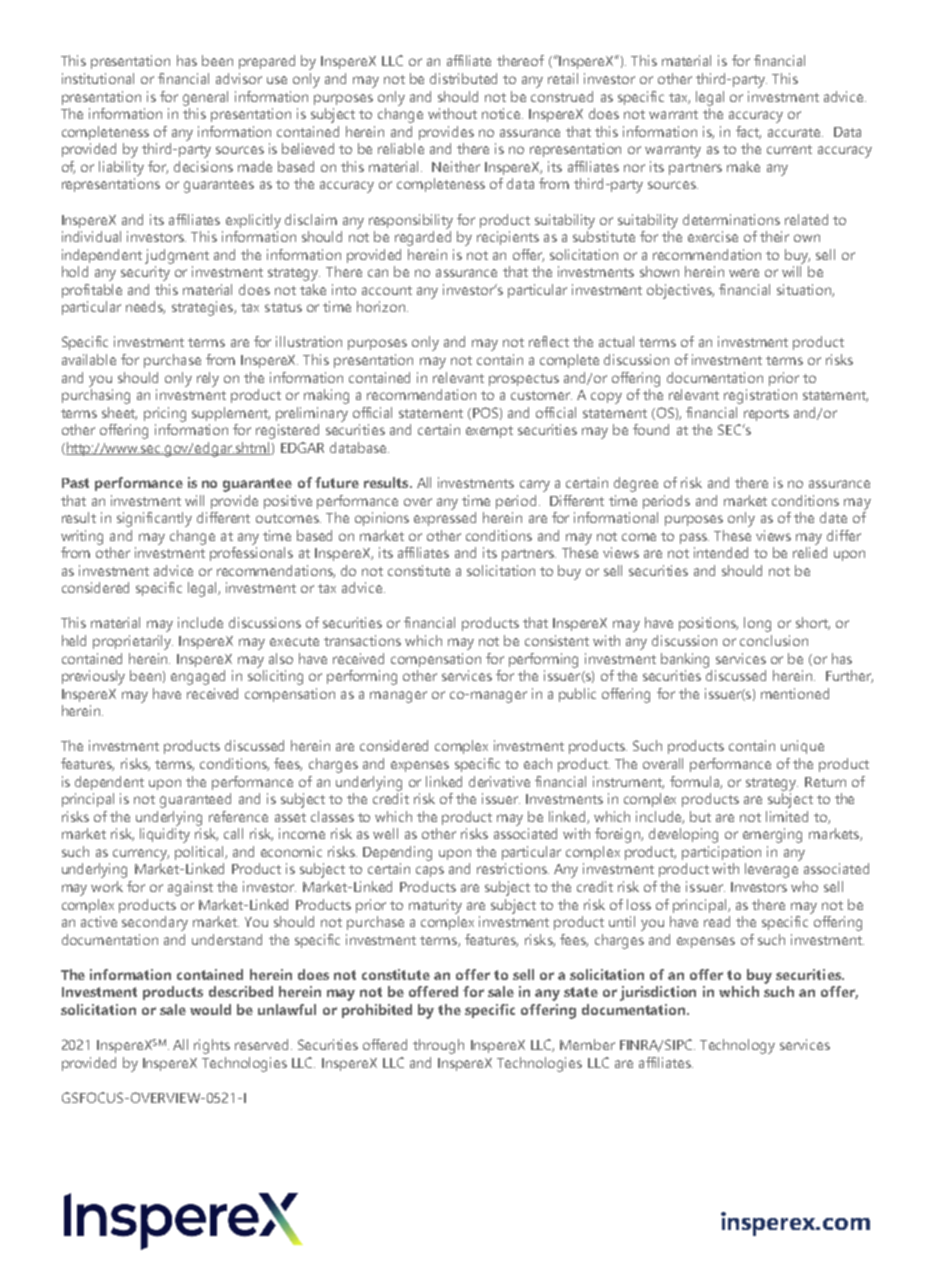 The image size is (936, 1288). Describe the element at coordinates (489, 432) in the document. I see `exempt` at that location.
